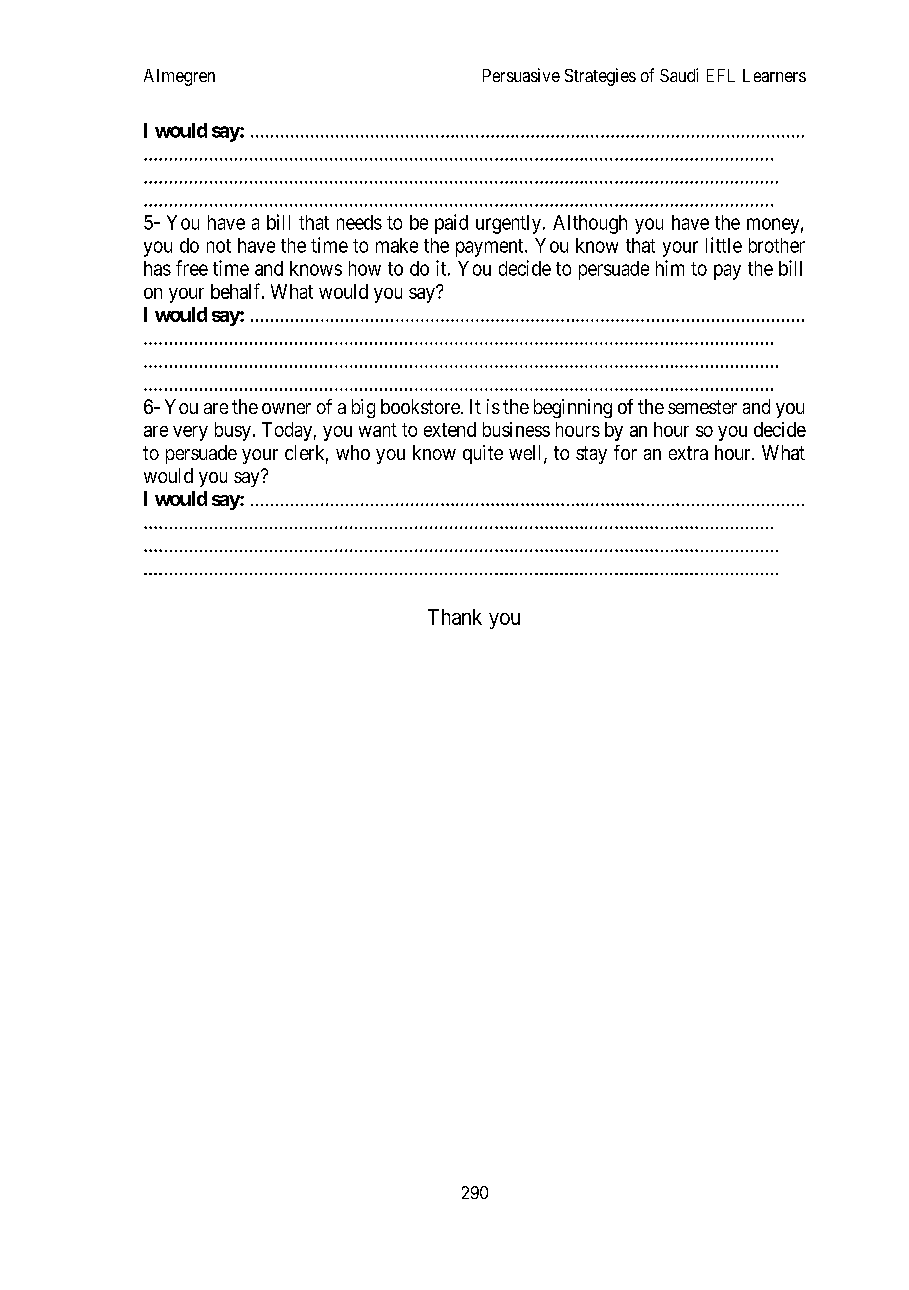 The width and height of the document is (909, 1290). I want to click on not, so click(219, 246).
